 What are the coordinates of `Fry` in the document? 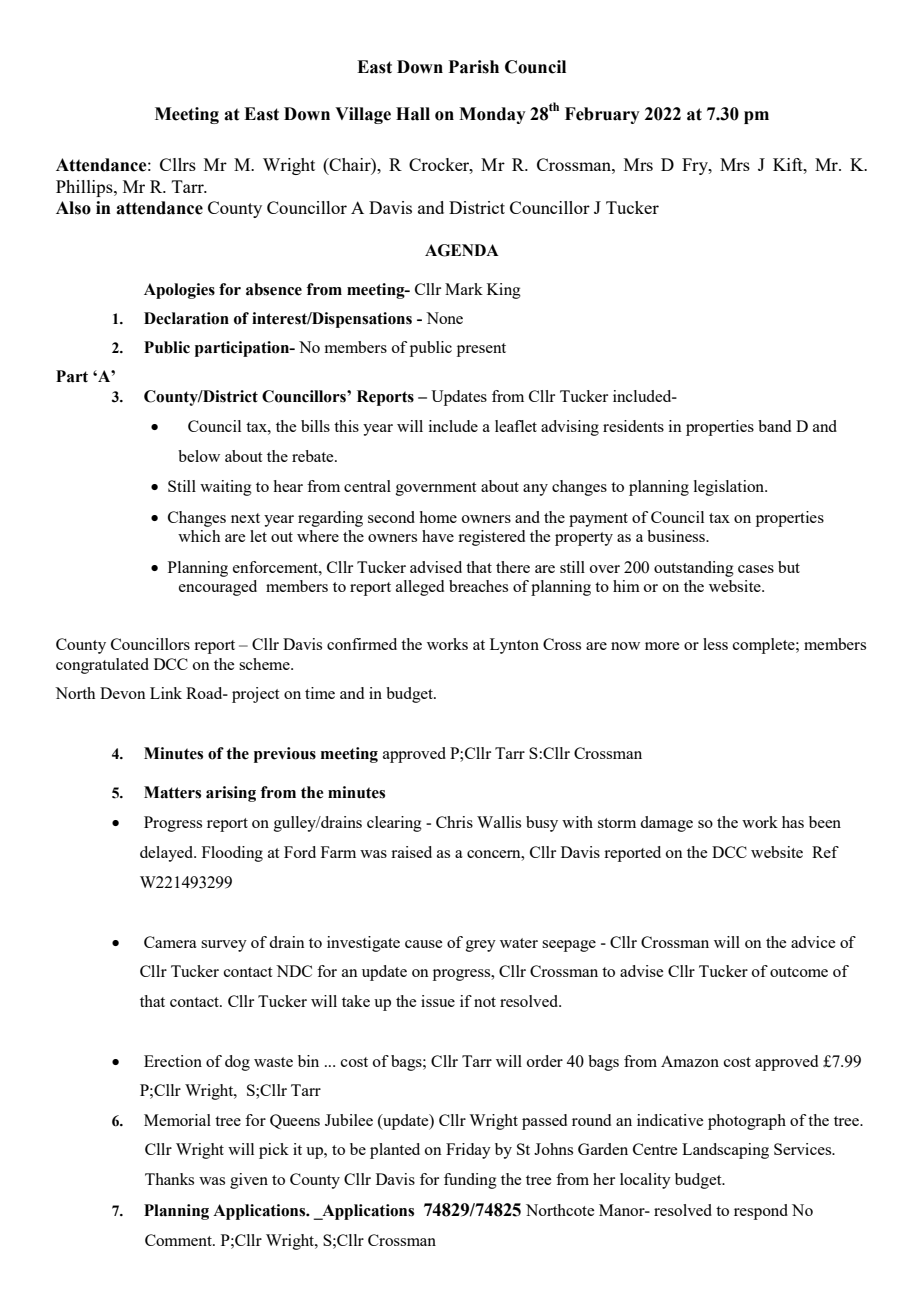 It's located at (696, 166).
